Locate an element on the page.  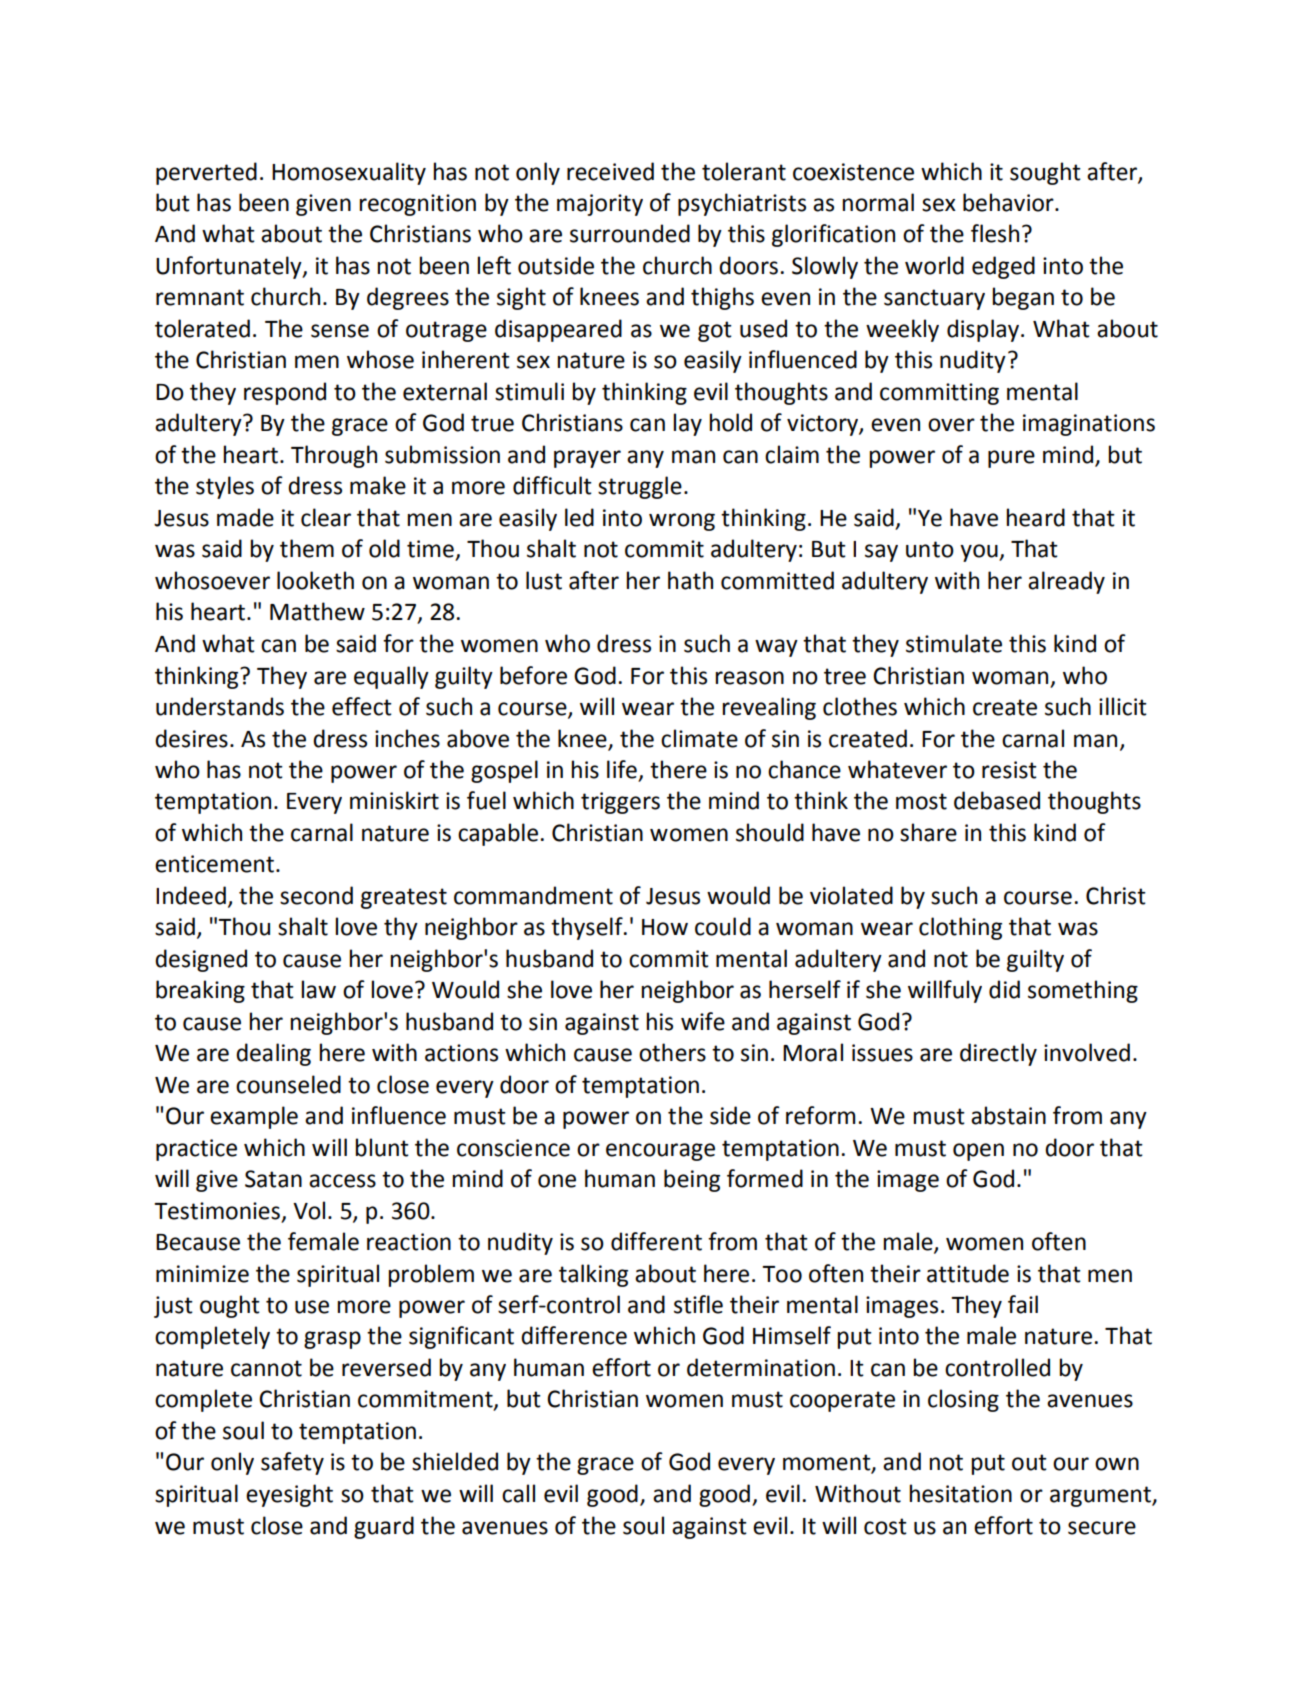
hesitation is located at coordinates (960, 1493).
